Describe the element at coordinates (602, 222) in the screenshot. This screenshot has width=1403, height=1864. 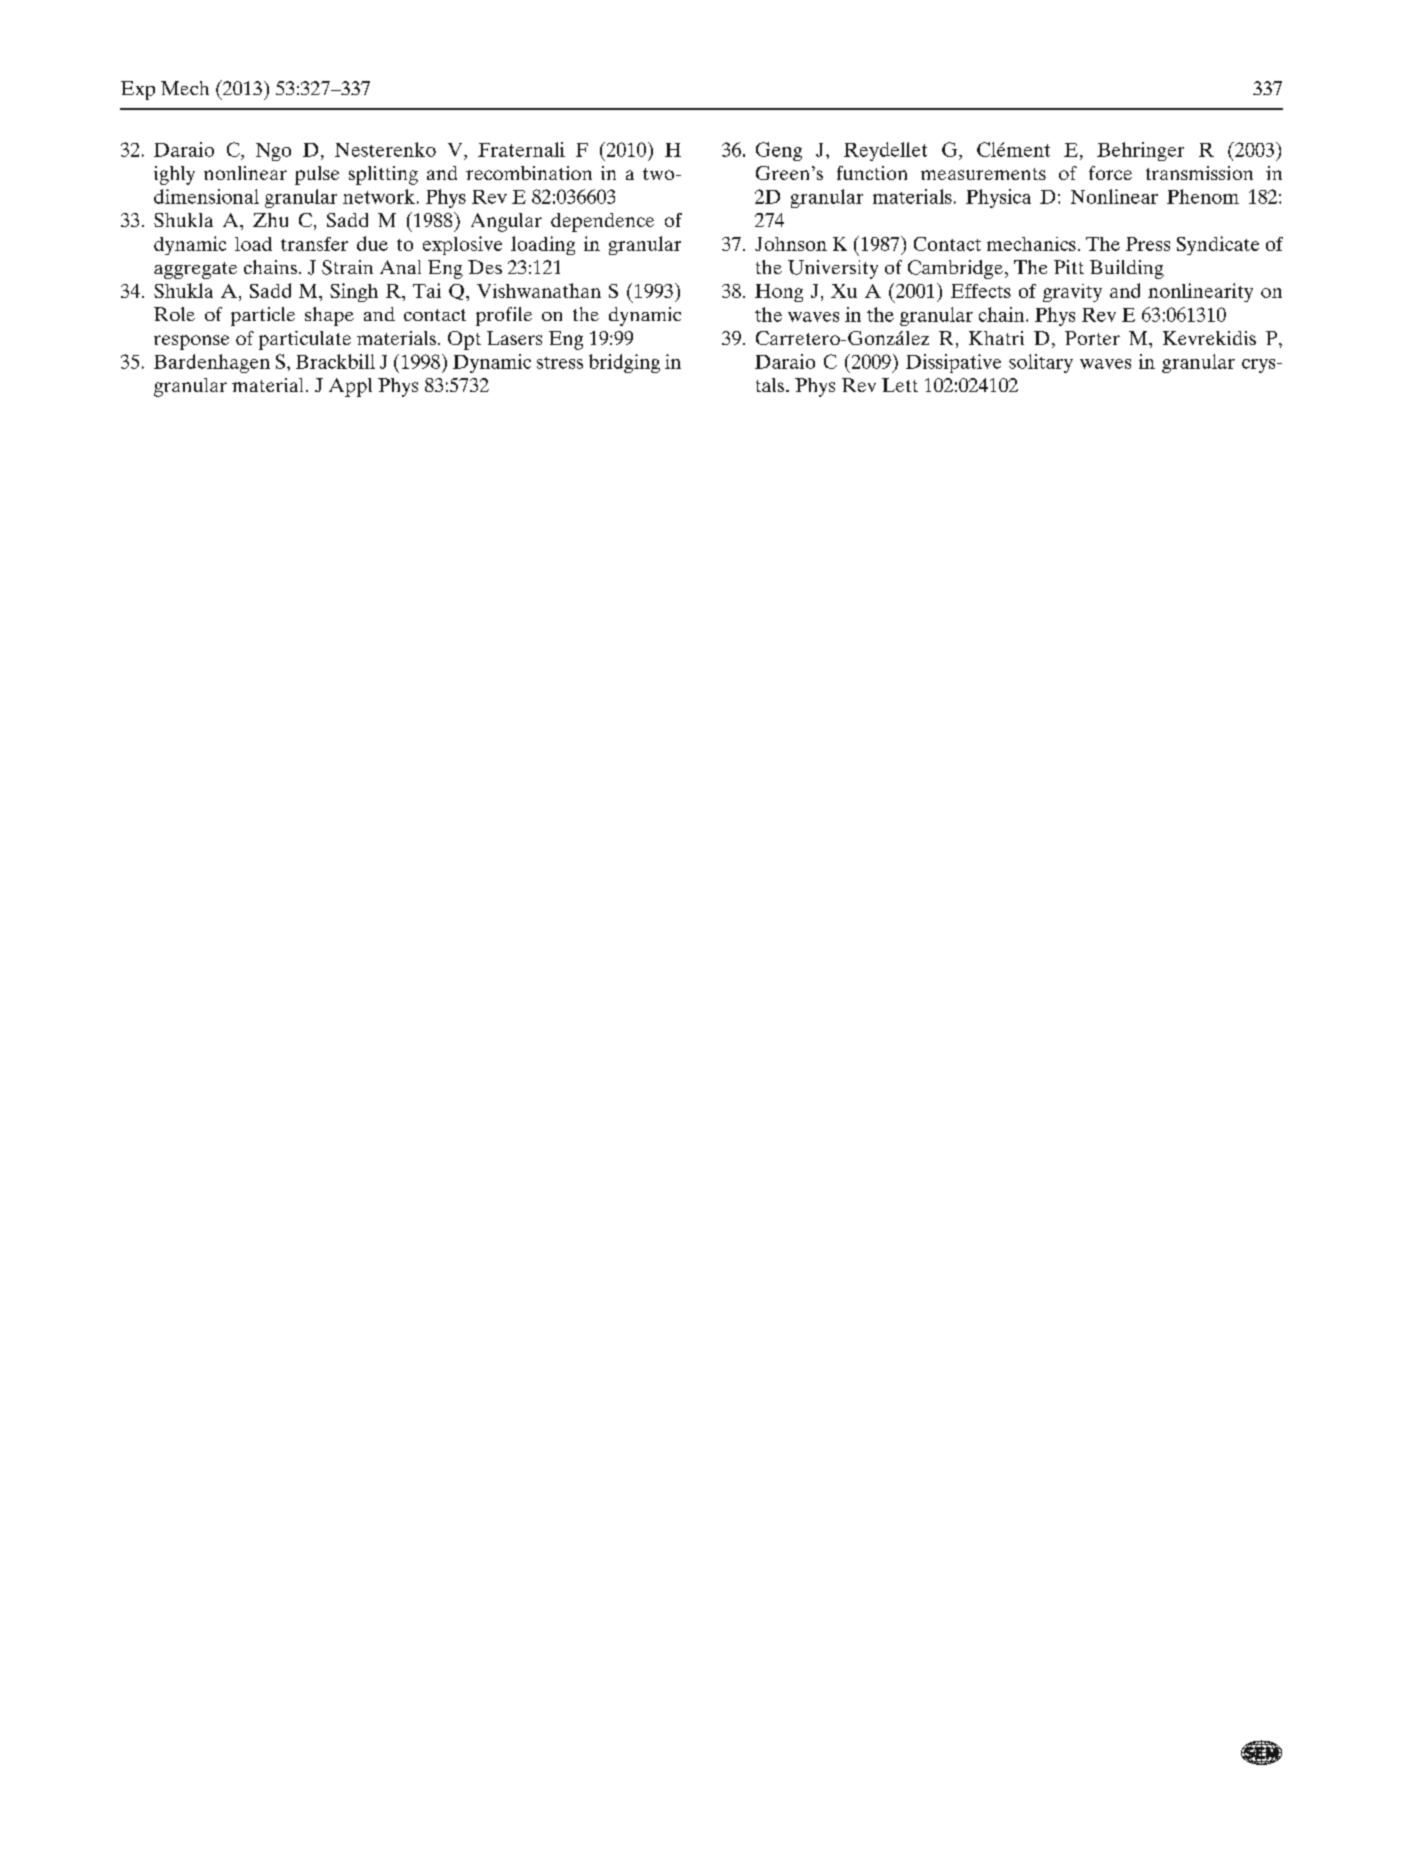
I see `dependence` at that location.
